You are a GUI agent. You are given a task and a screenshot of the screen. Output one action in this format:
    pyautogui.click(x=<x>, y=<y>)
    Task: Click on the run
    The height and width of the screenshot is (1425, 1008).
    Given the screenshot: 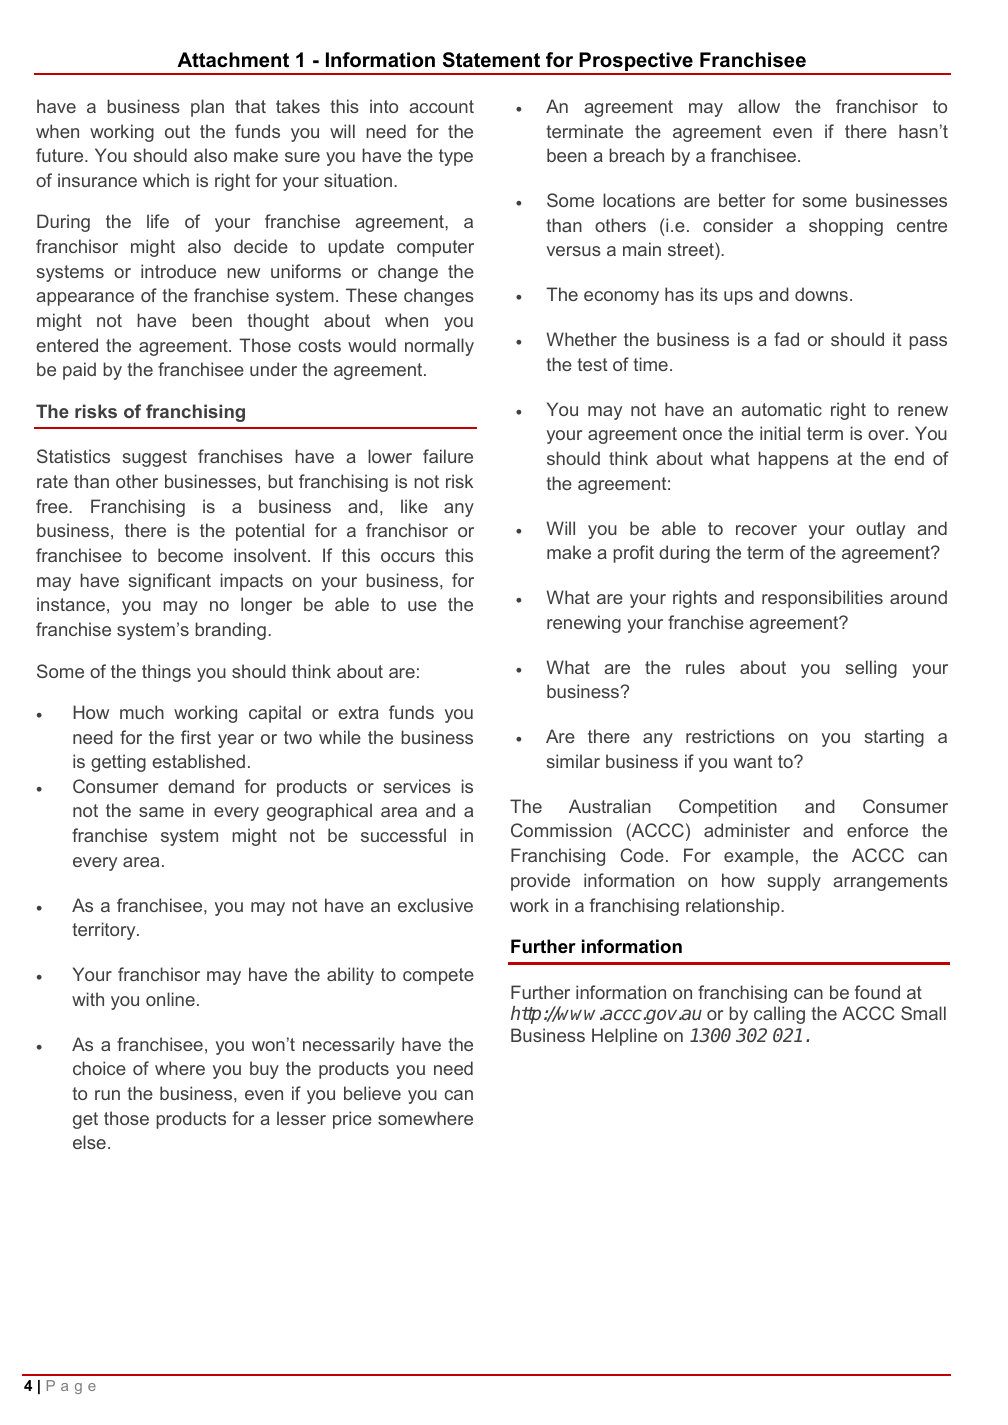 What is the action you would take?
    pyautogui.click(x=107, y=1095)
